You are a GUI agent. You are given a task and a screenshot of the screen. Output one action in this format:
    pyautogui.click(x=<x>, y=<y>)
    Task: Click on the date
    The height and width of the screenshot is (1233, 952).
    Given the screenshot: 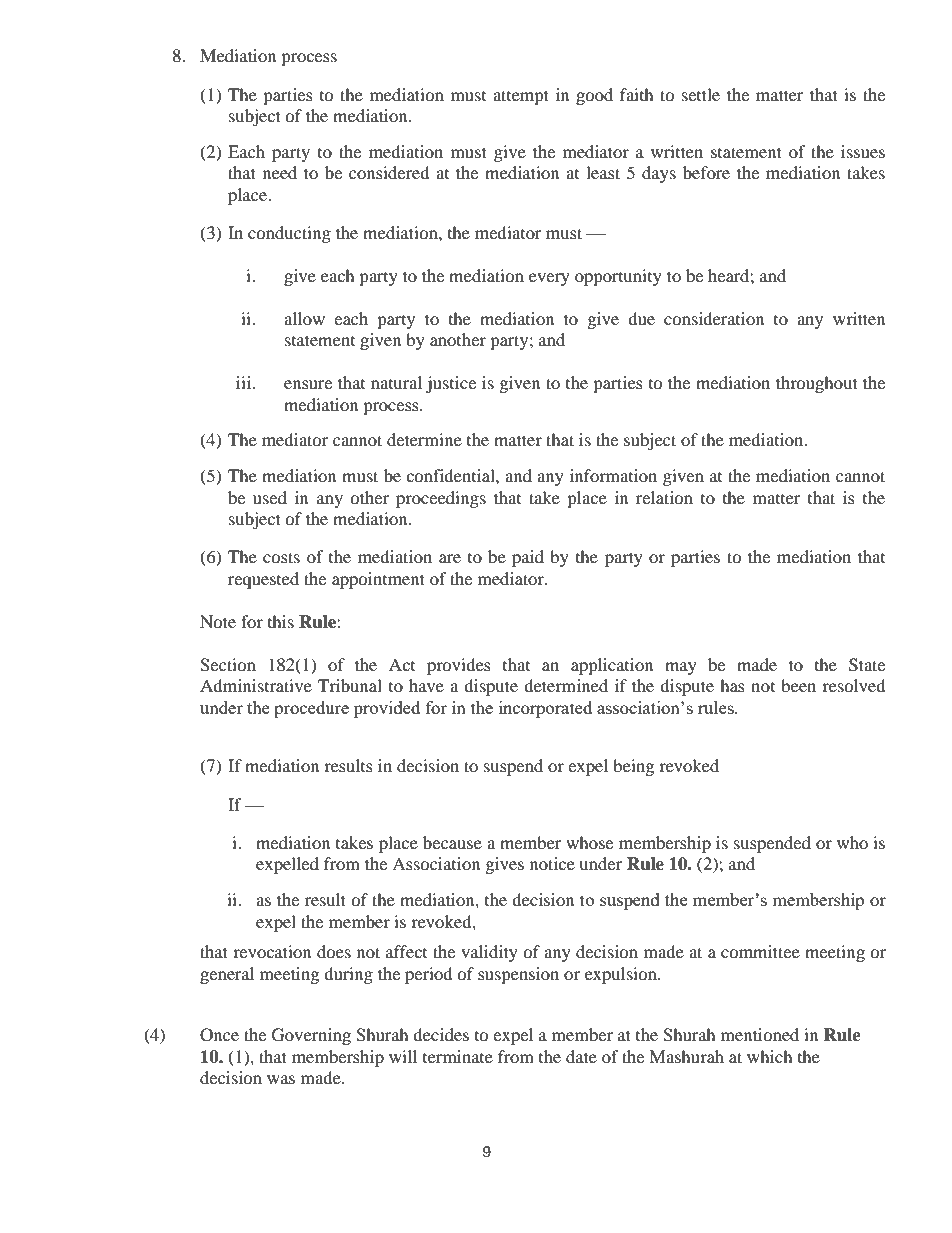 What is the action you would take?
    pyautogui.click(x=581, y=1056)
